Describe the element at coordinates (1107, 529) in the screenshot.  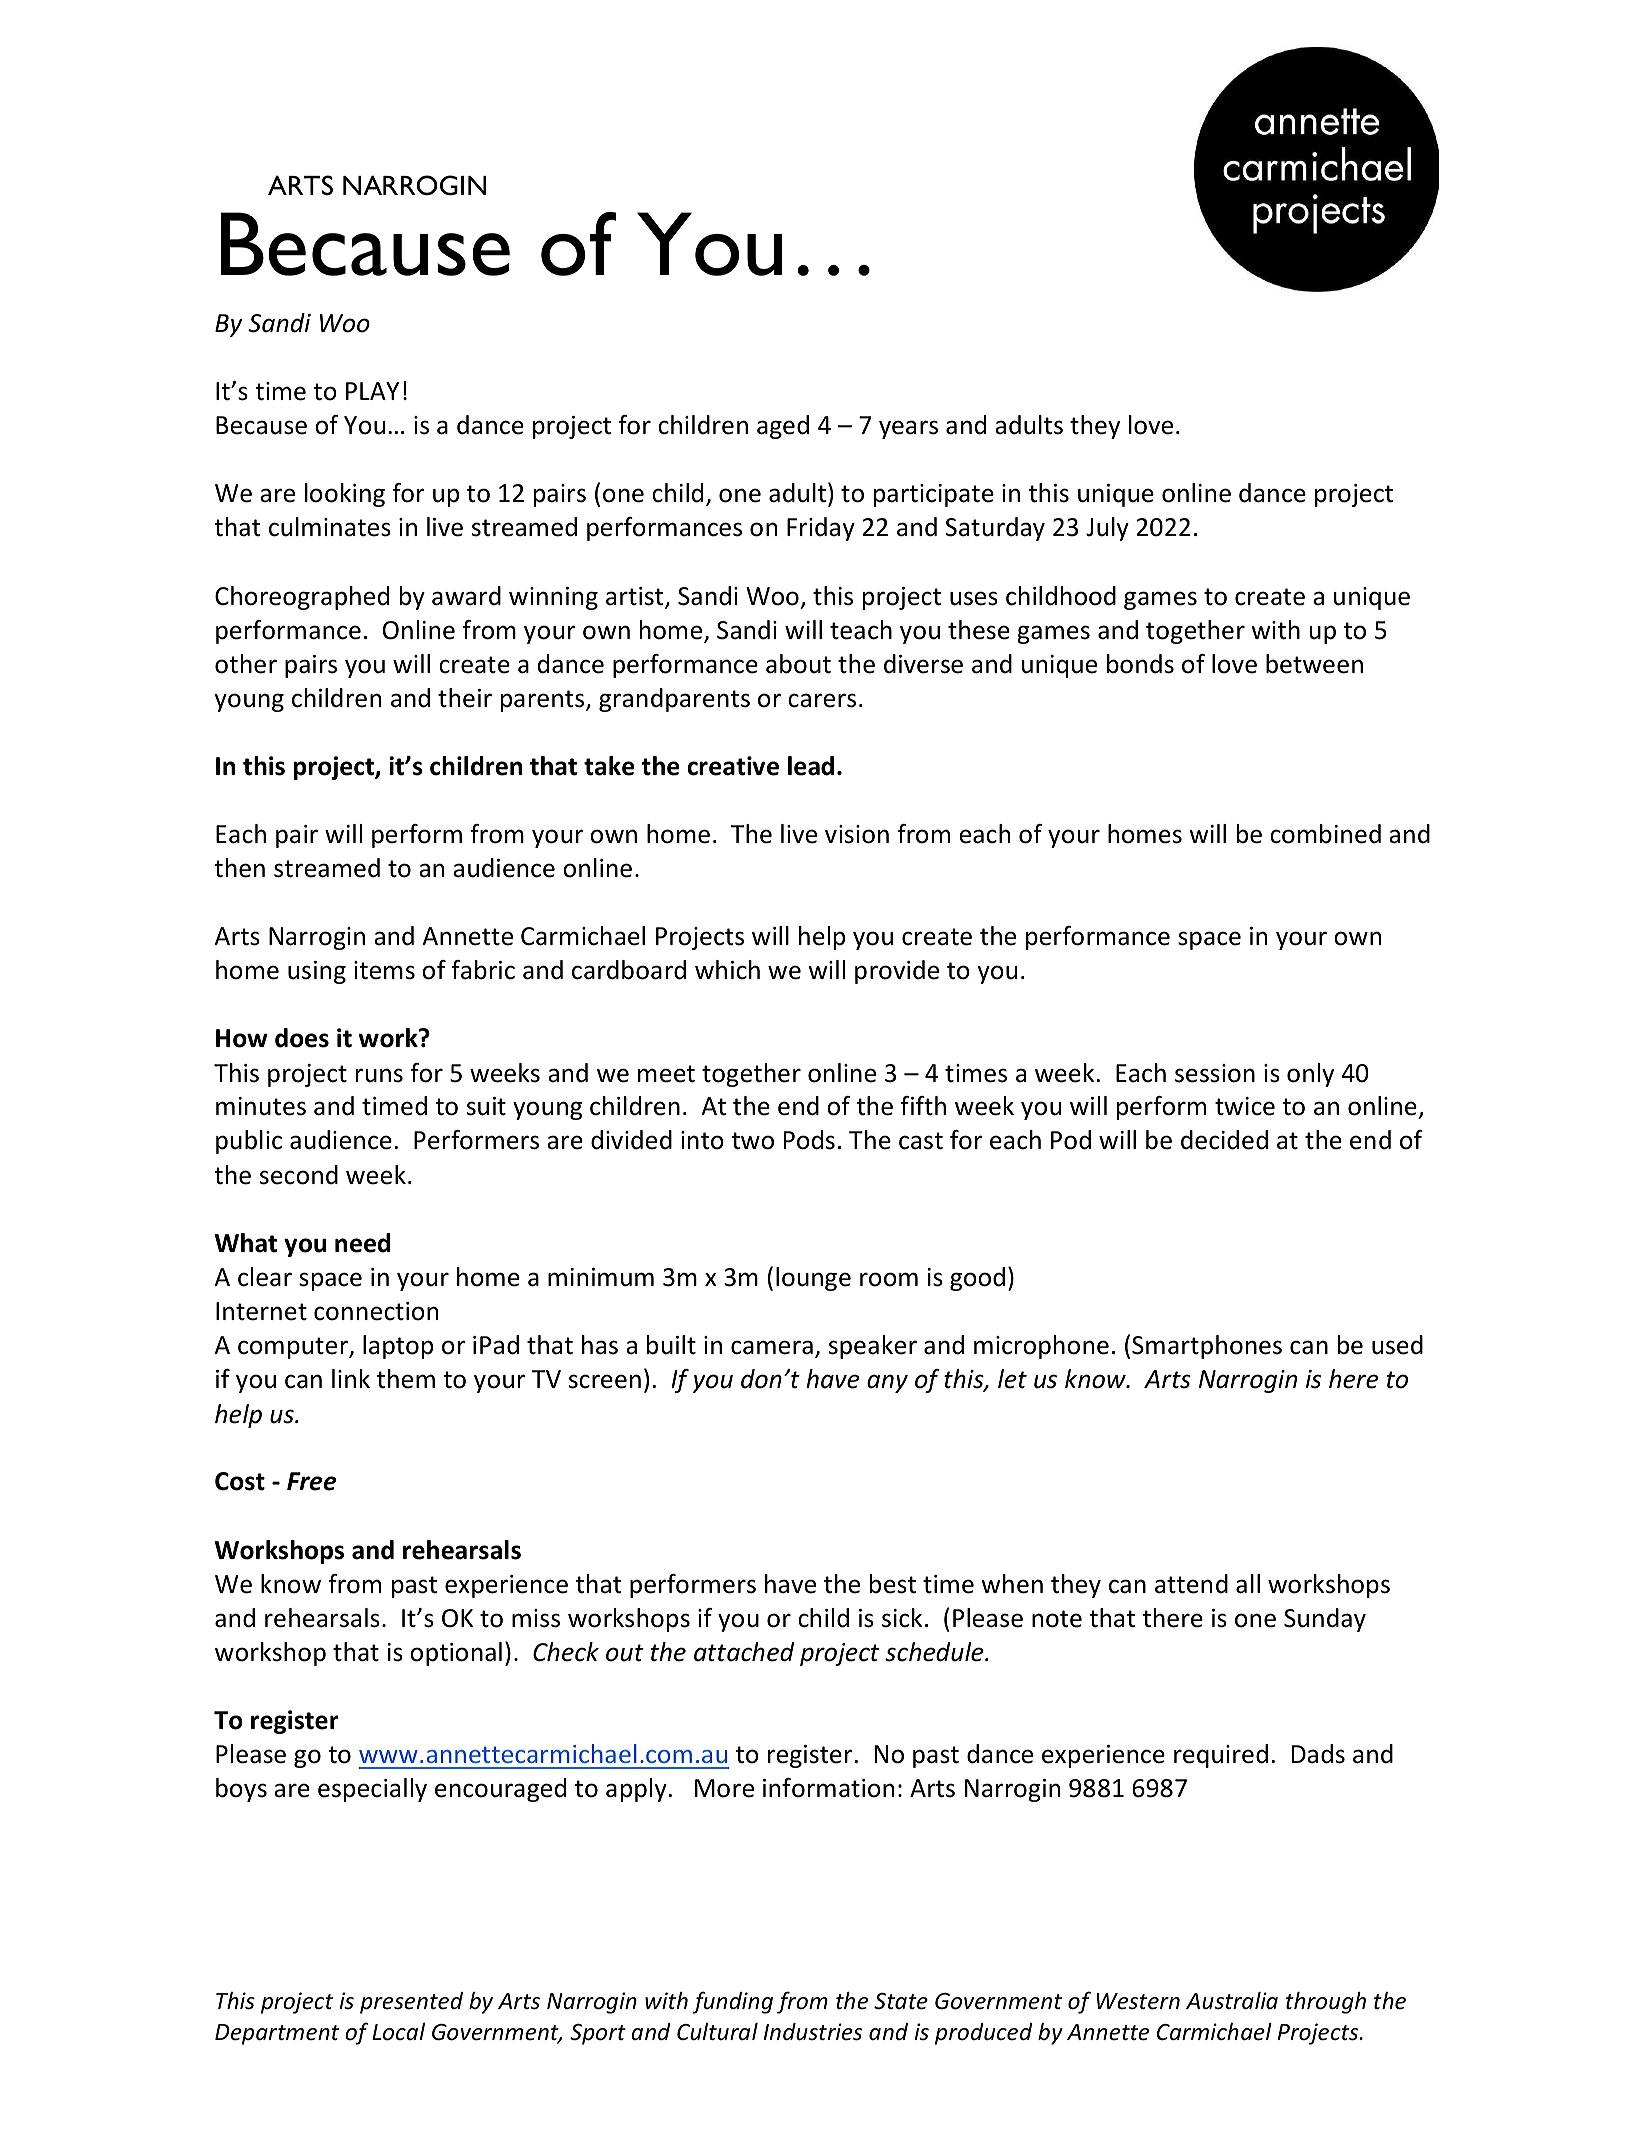
I see `July` at that location.
